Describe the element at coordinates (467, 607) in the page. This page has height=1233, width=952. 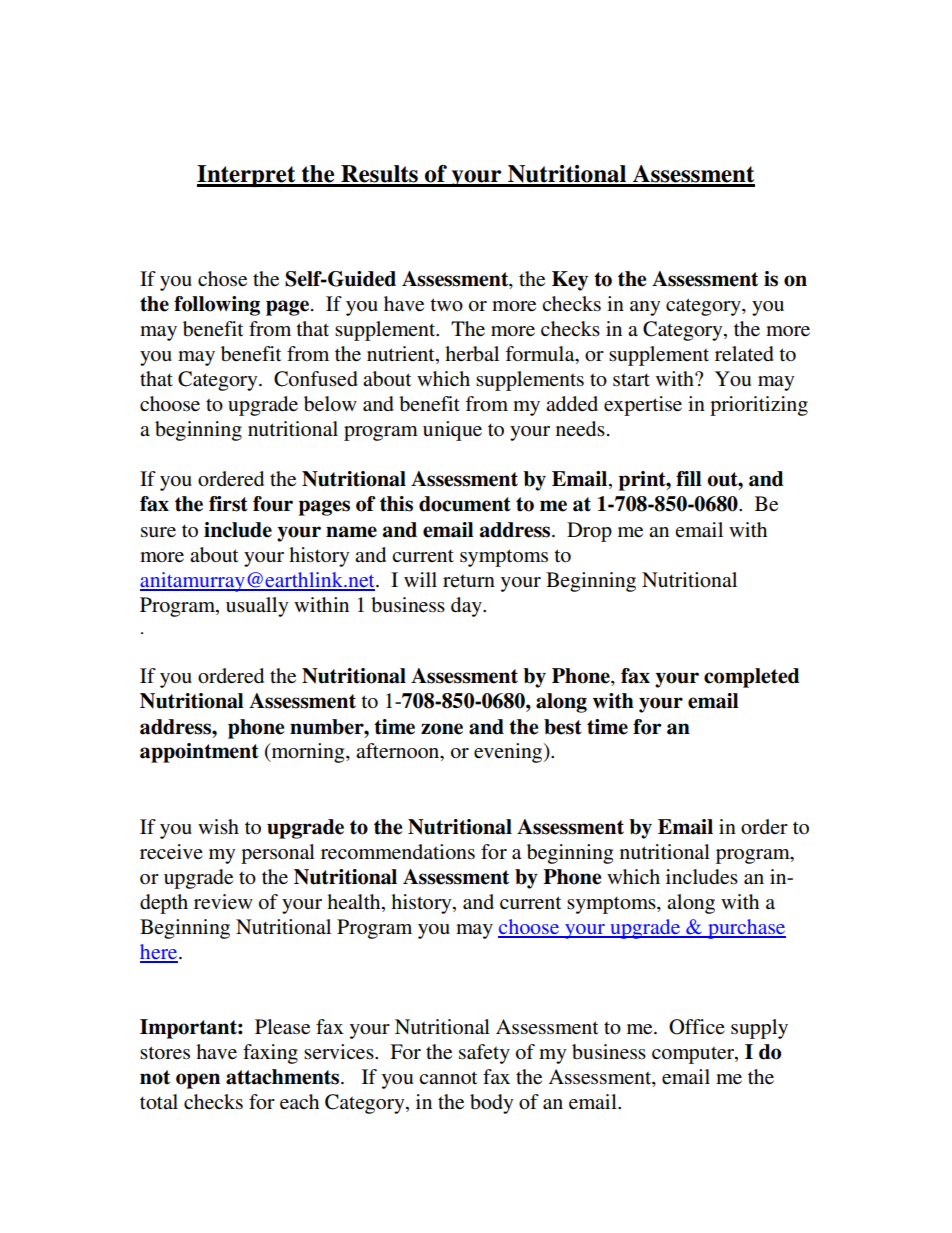
I see `day` at that location.
